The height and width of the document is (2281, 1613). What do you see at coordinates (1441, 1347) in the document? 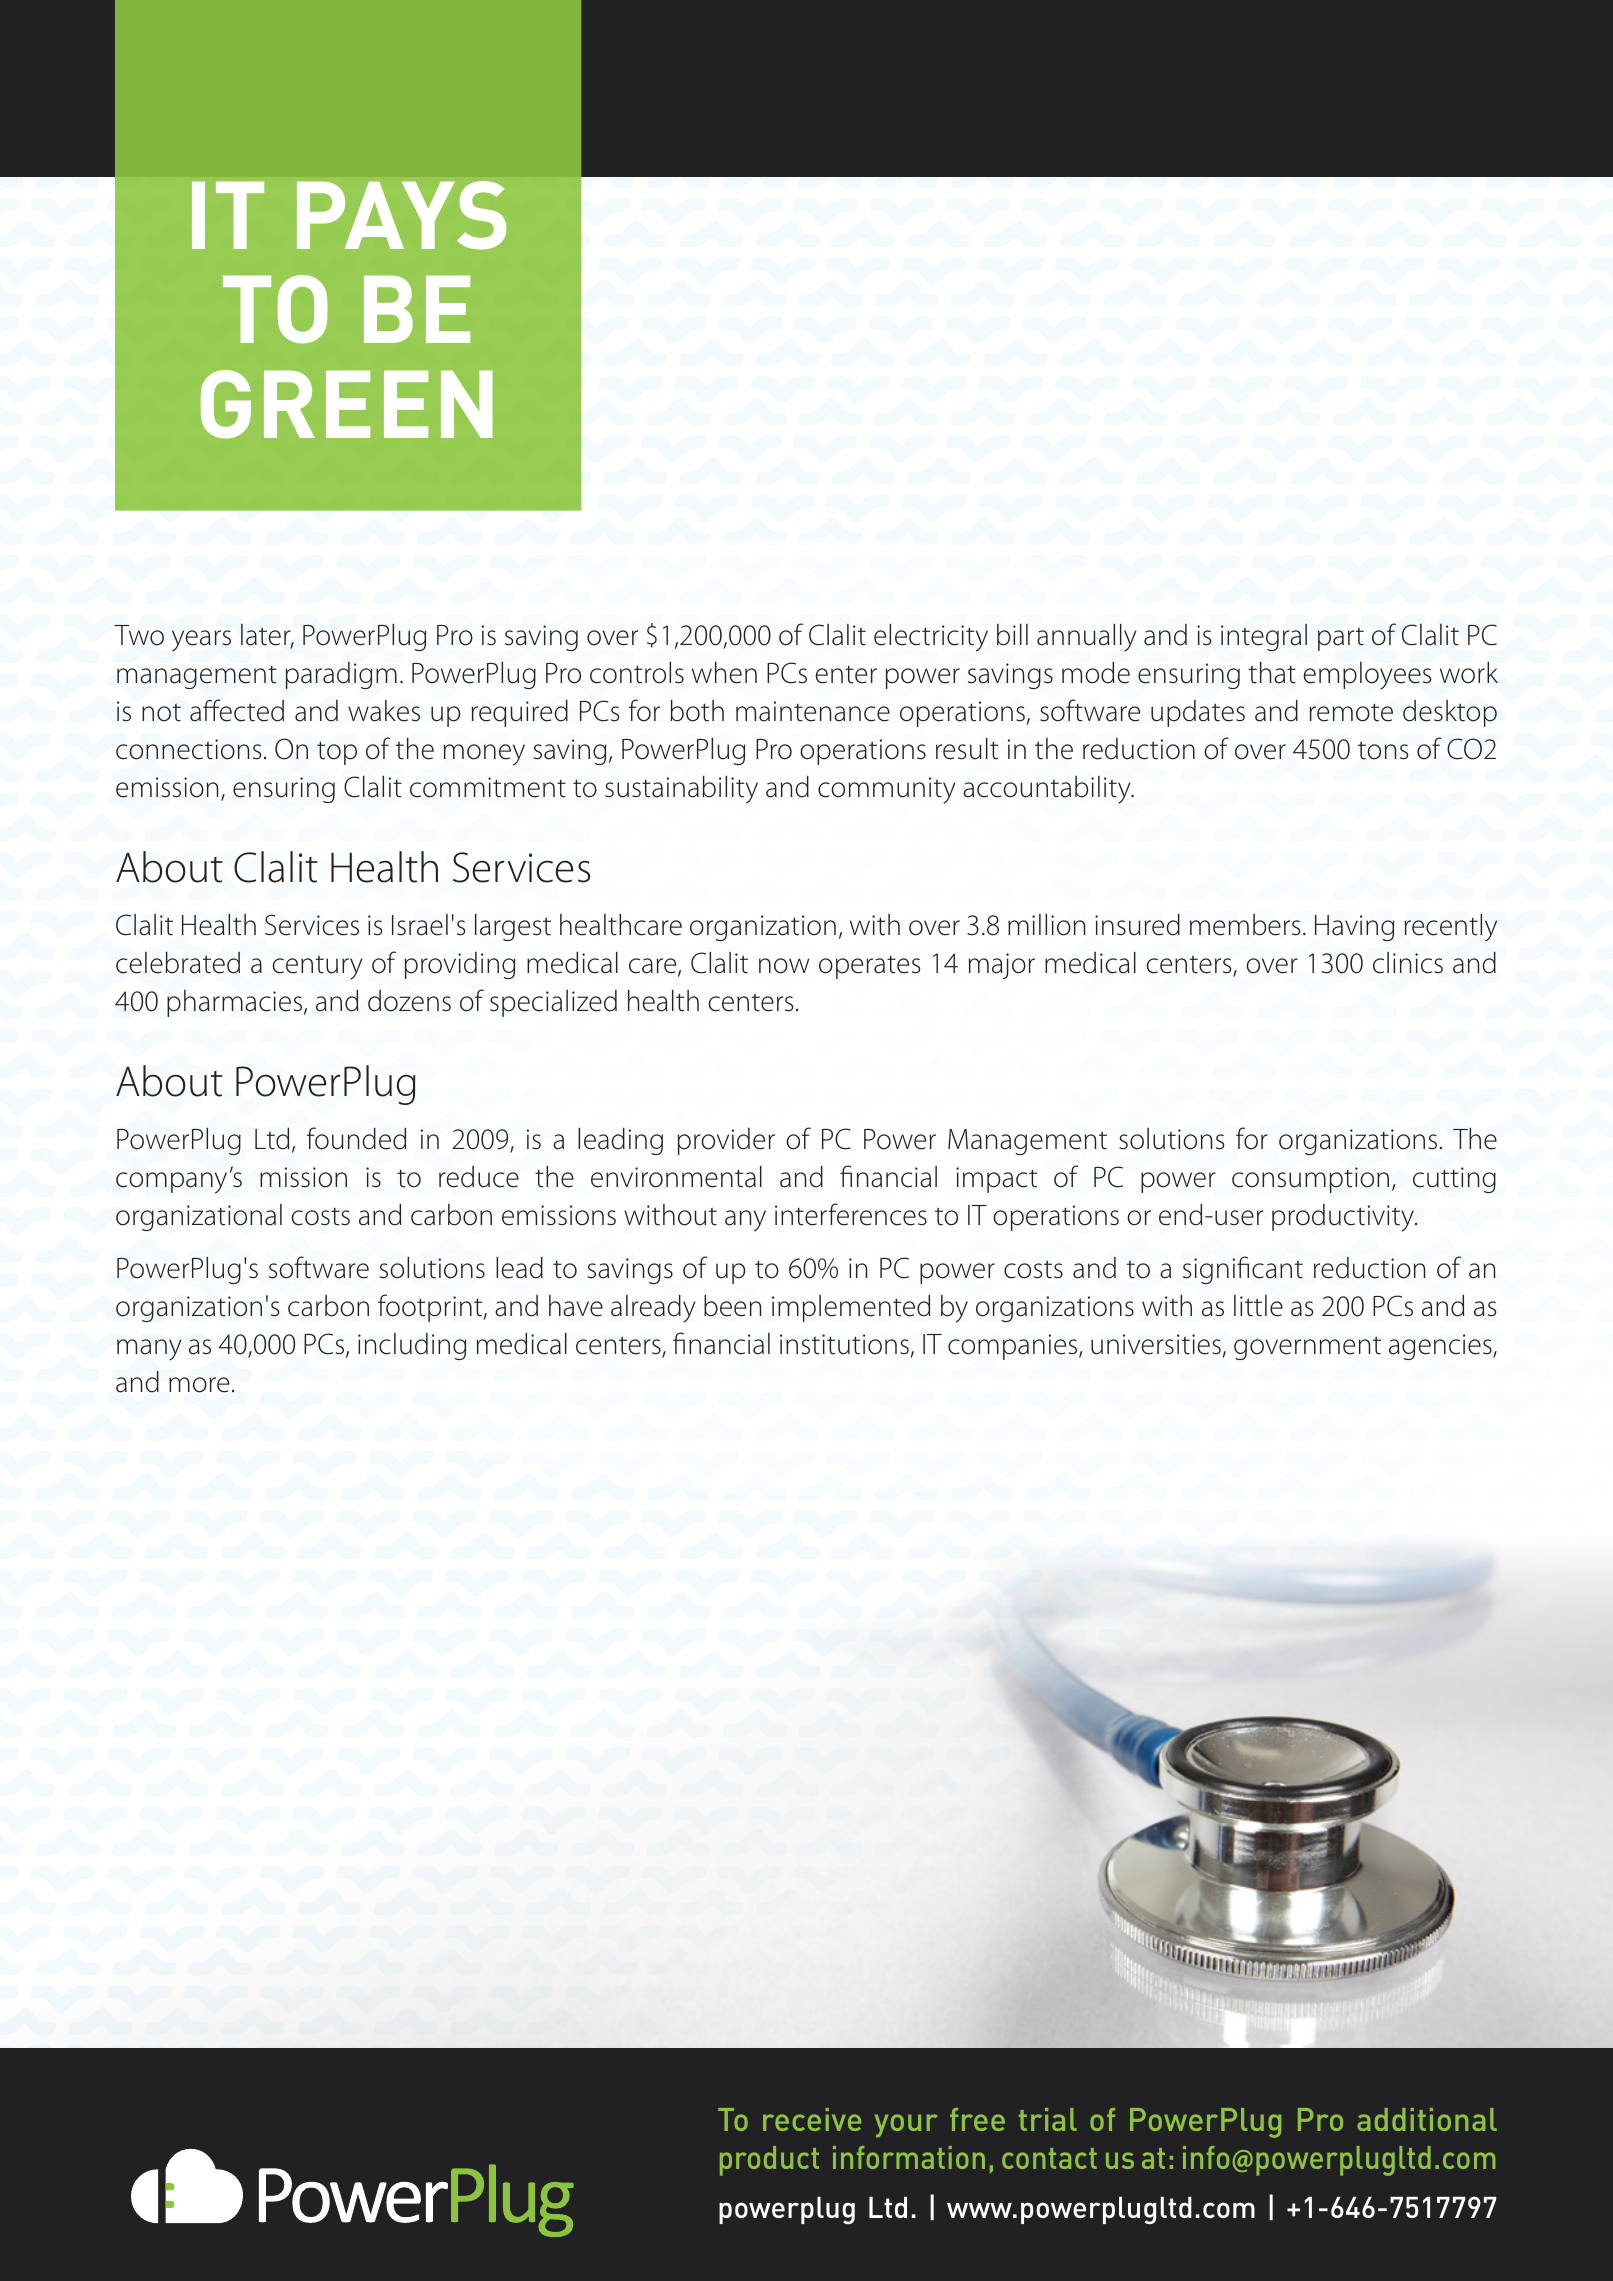
I see `agencies` at bounding box center [1441, 1347].
